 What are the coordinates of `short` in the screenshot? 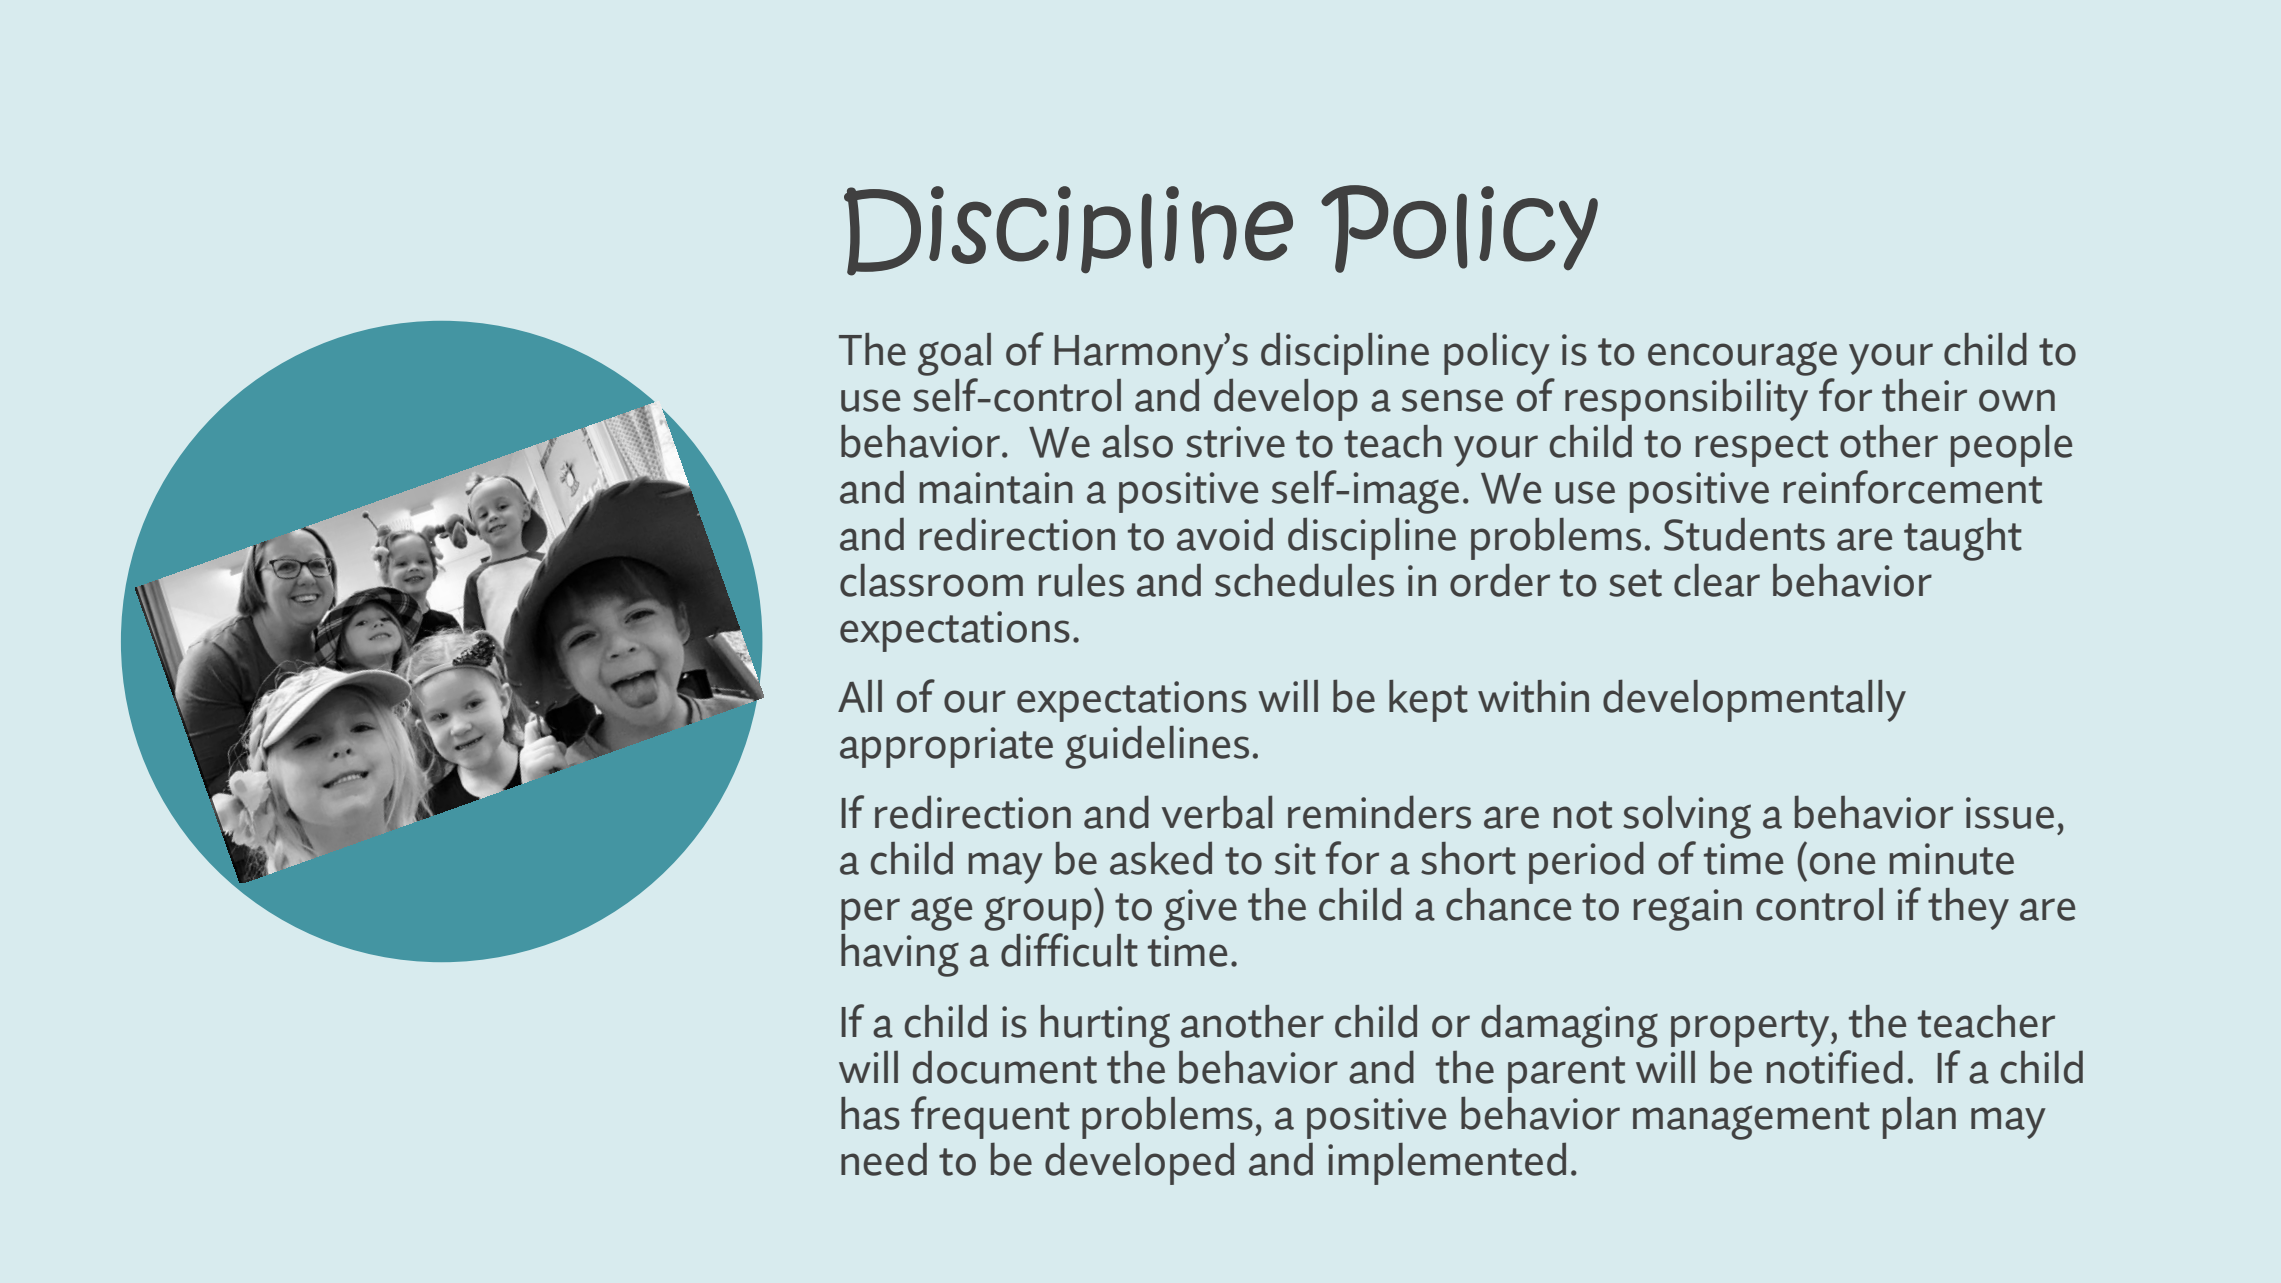 It's located at (1468, 858).
